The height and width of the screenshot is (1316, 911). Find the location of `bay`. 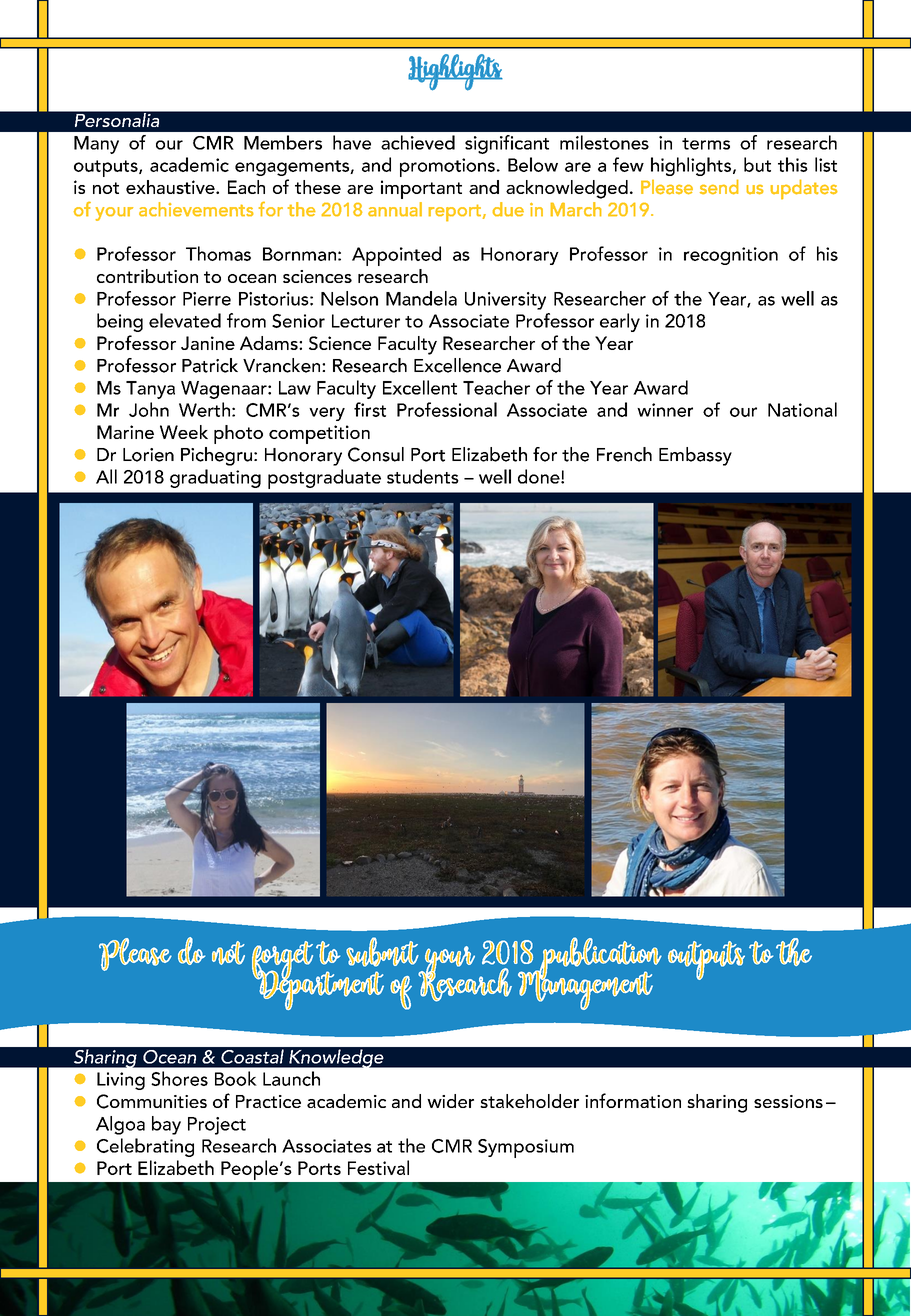

bay is located at coordinates (166, 1125).
